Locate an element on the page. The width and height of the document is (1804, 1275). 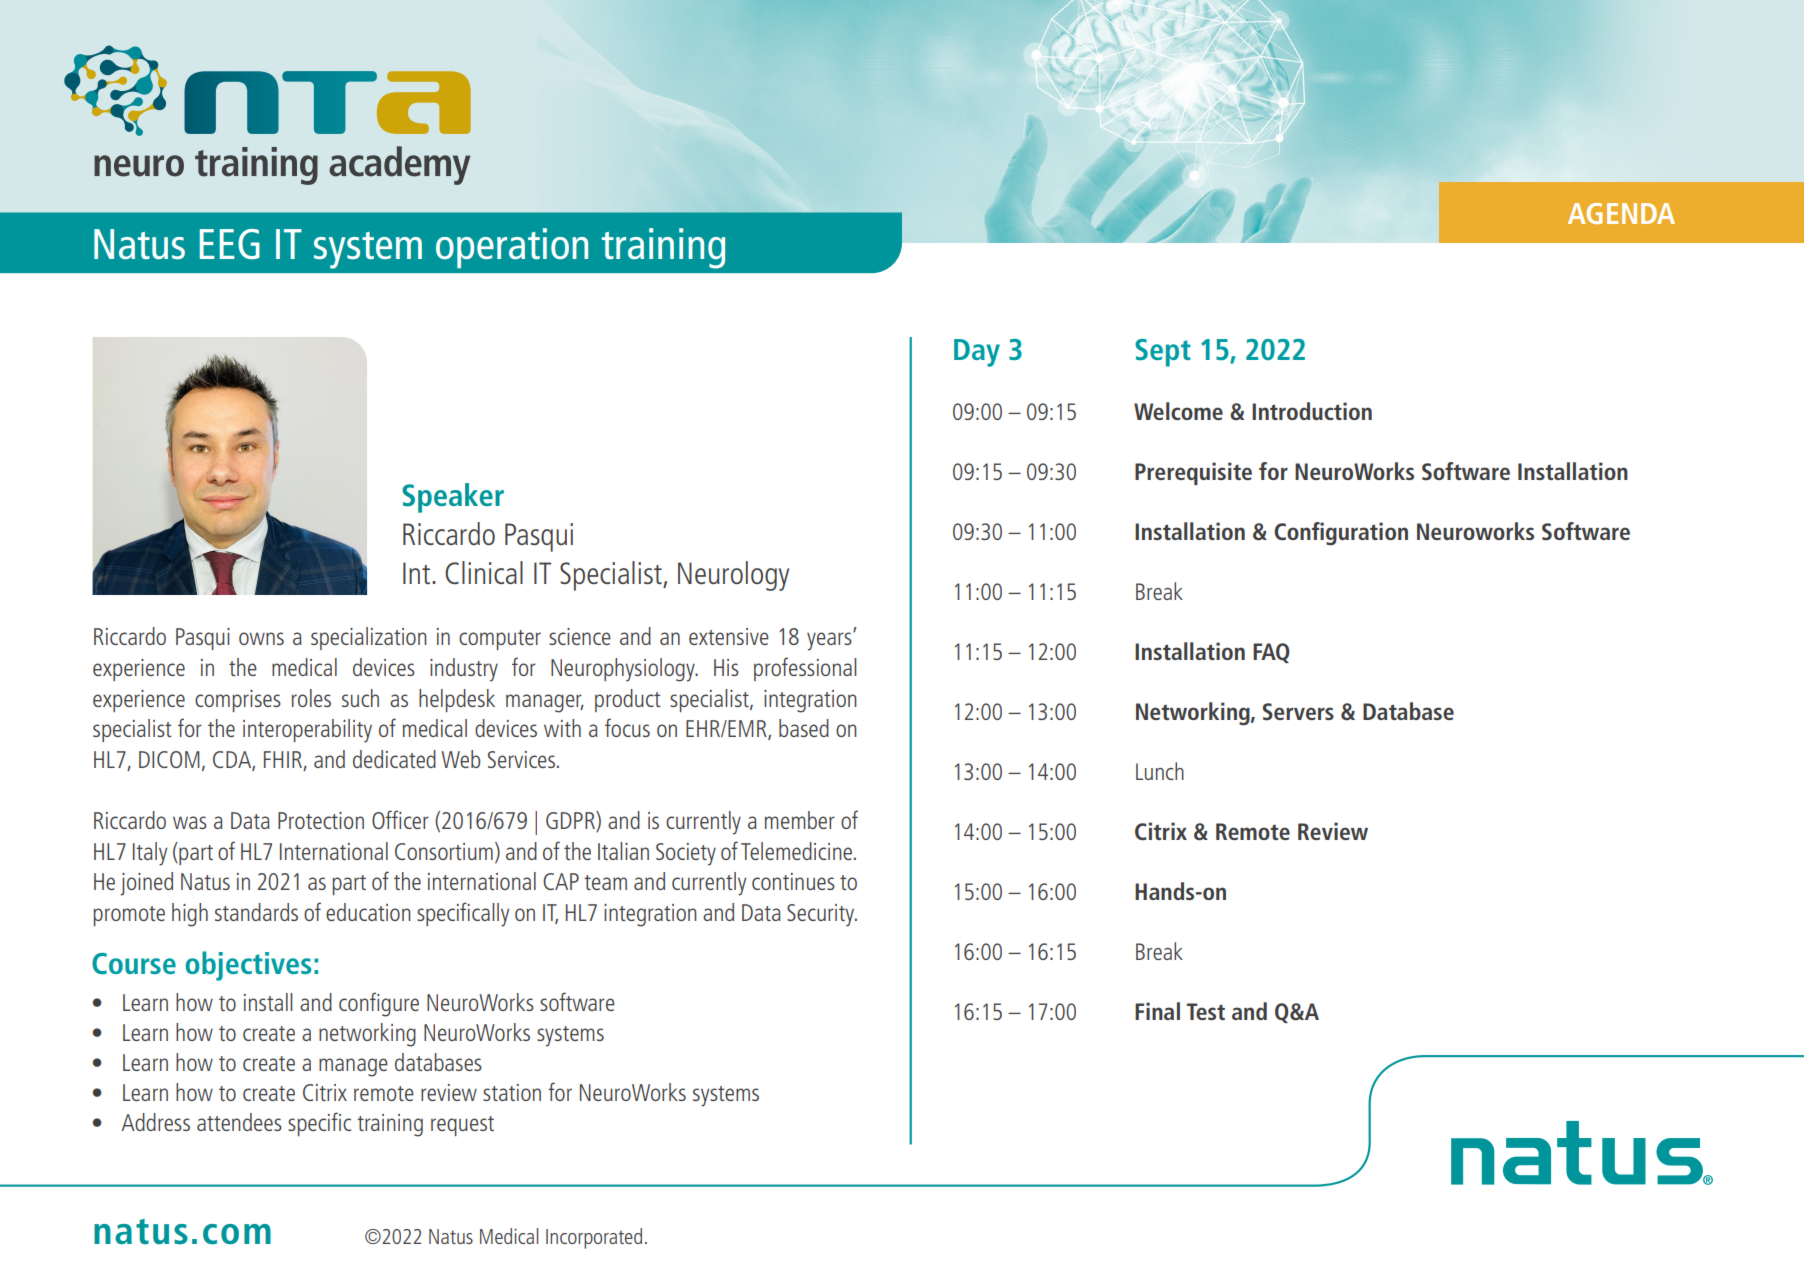
Test is located at coordinates (1205, 1011).
